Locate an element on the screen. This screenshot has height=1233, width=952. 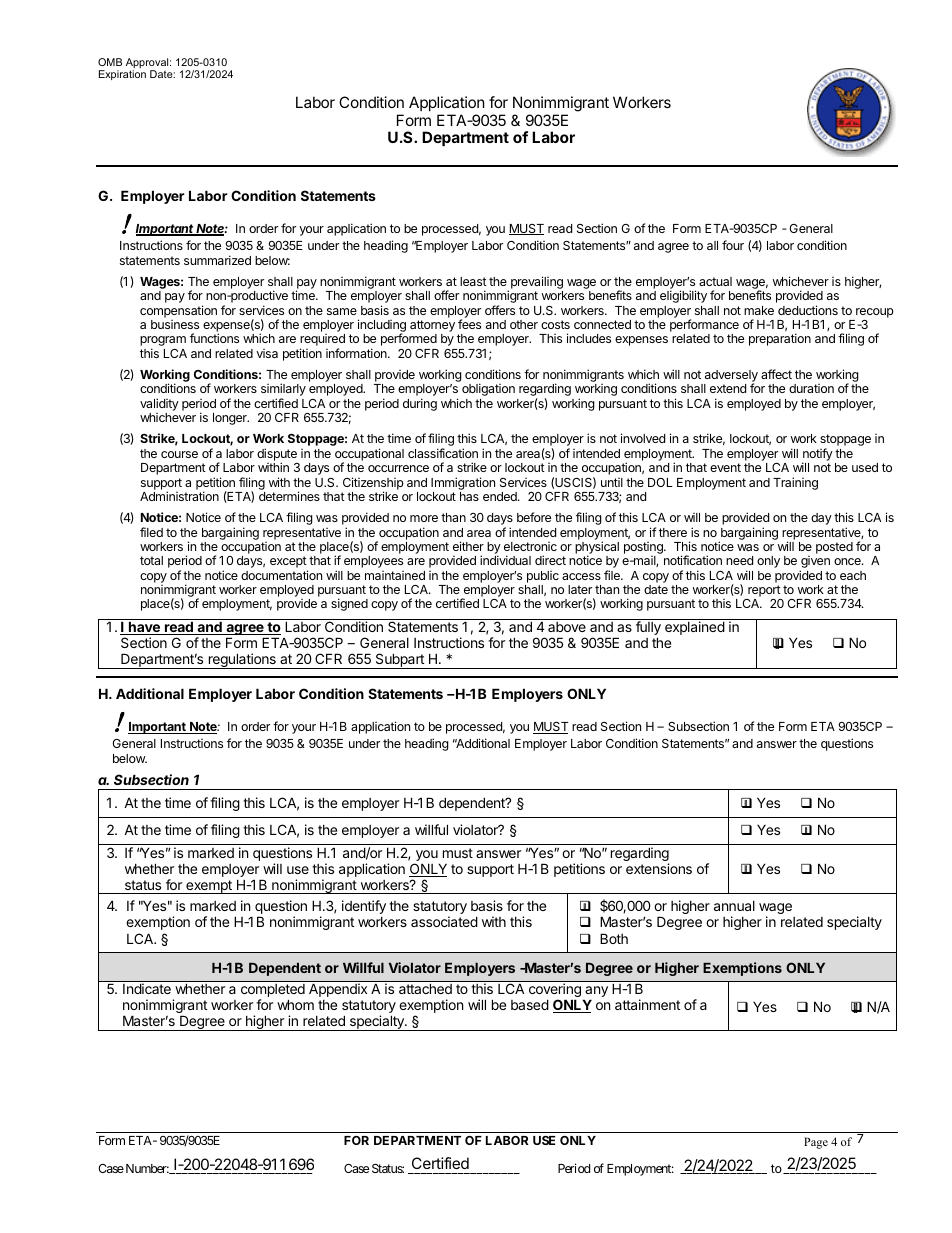
Administration is located at coordinates (179, 496).
